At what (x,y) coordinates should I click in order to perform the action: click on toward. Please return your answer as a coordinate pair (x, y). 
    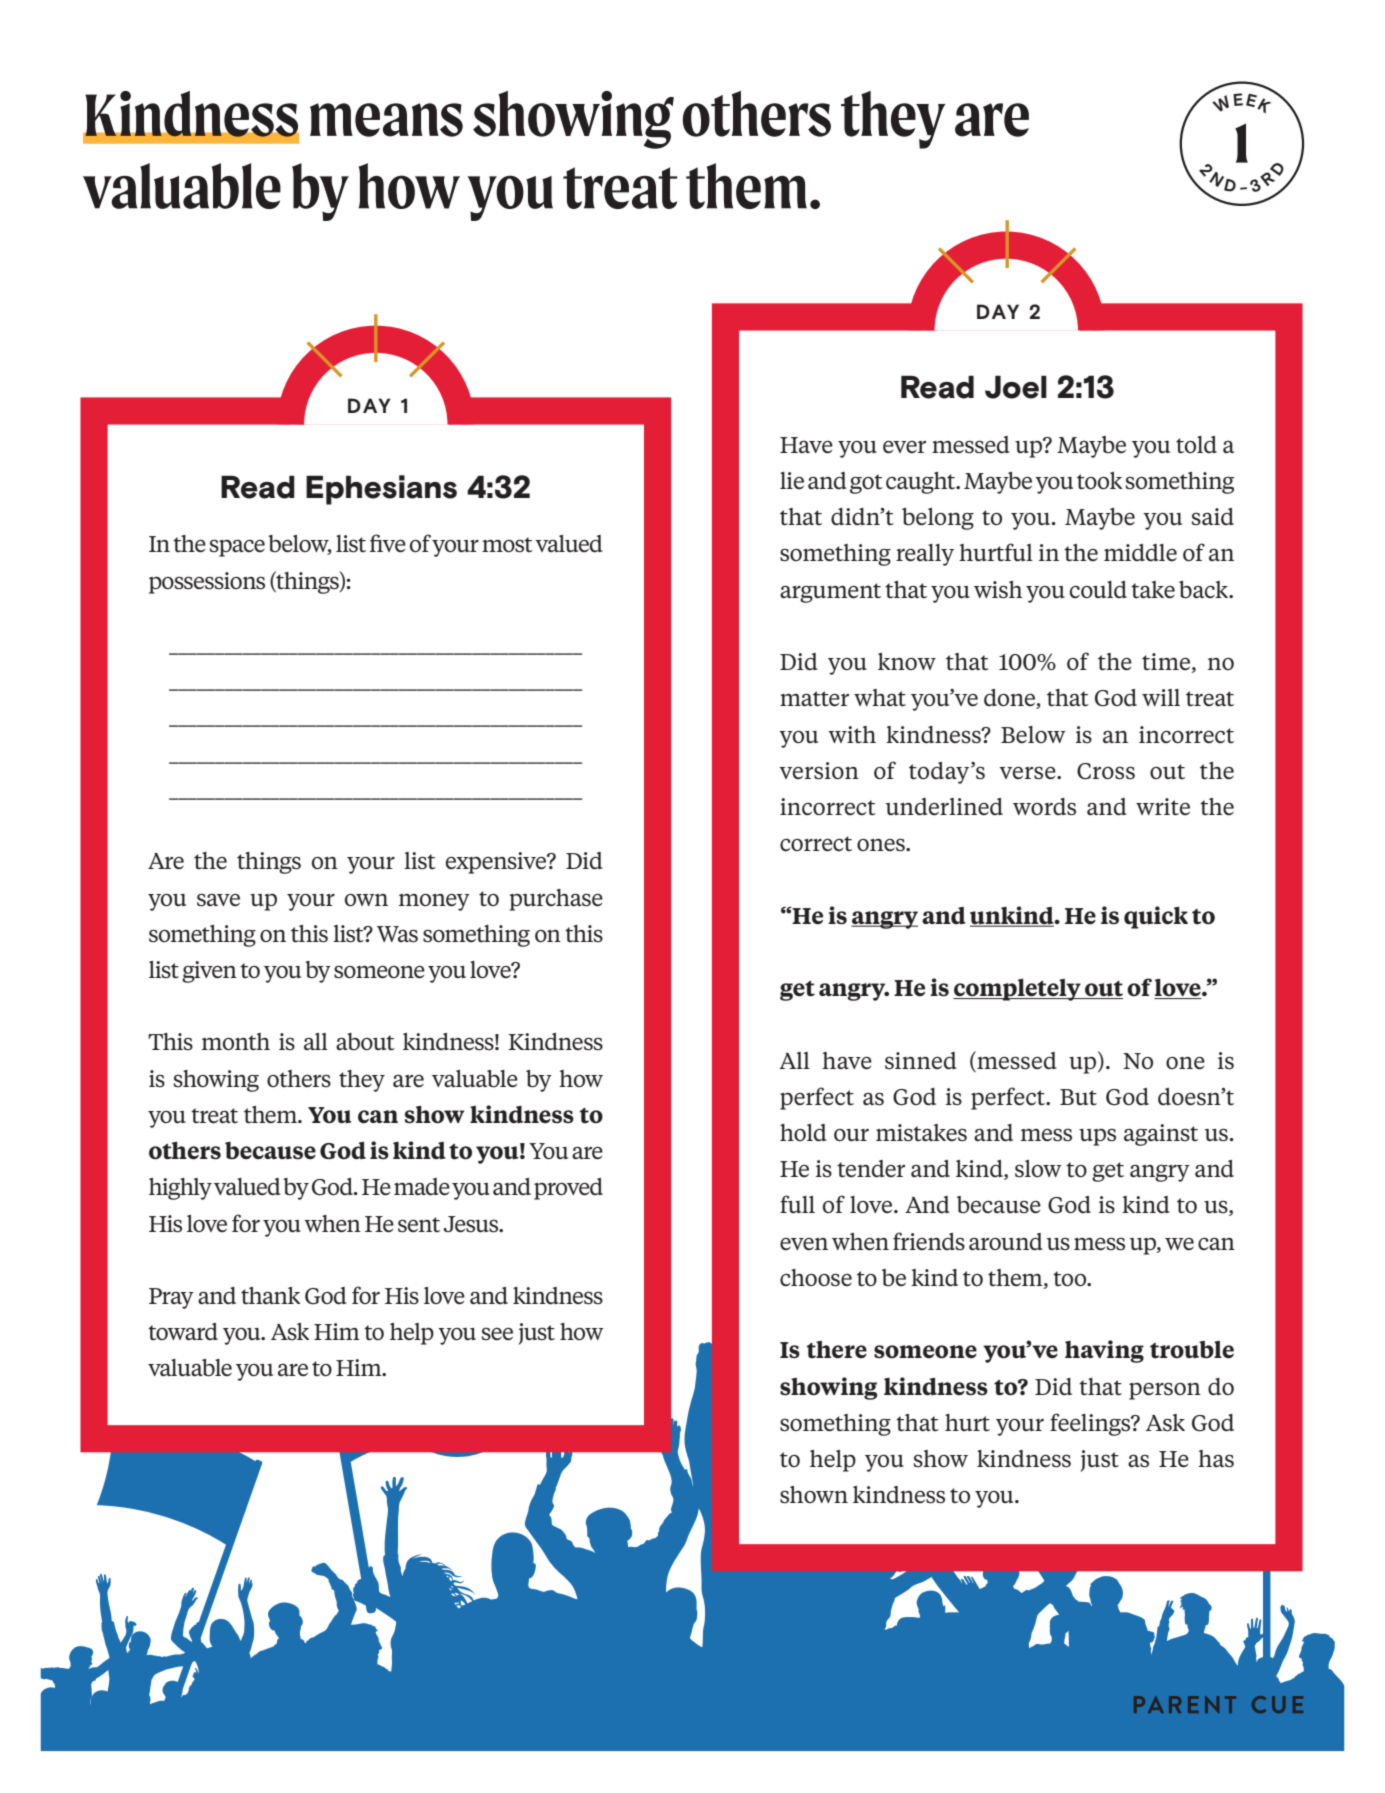
    Looking at the image, I should click on (183, 1332).
